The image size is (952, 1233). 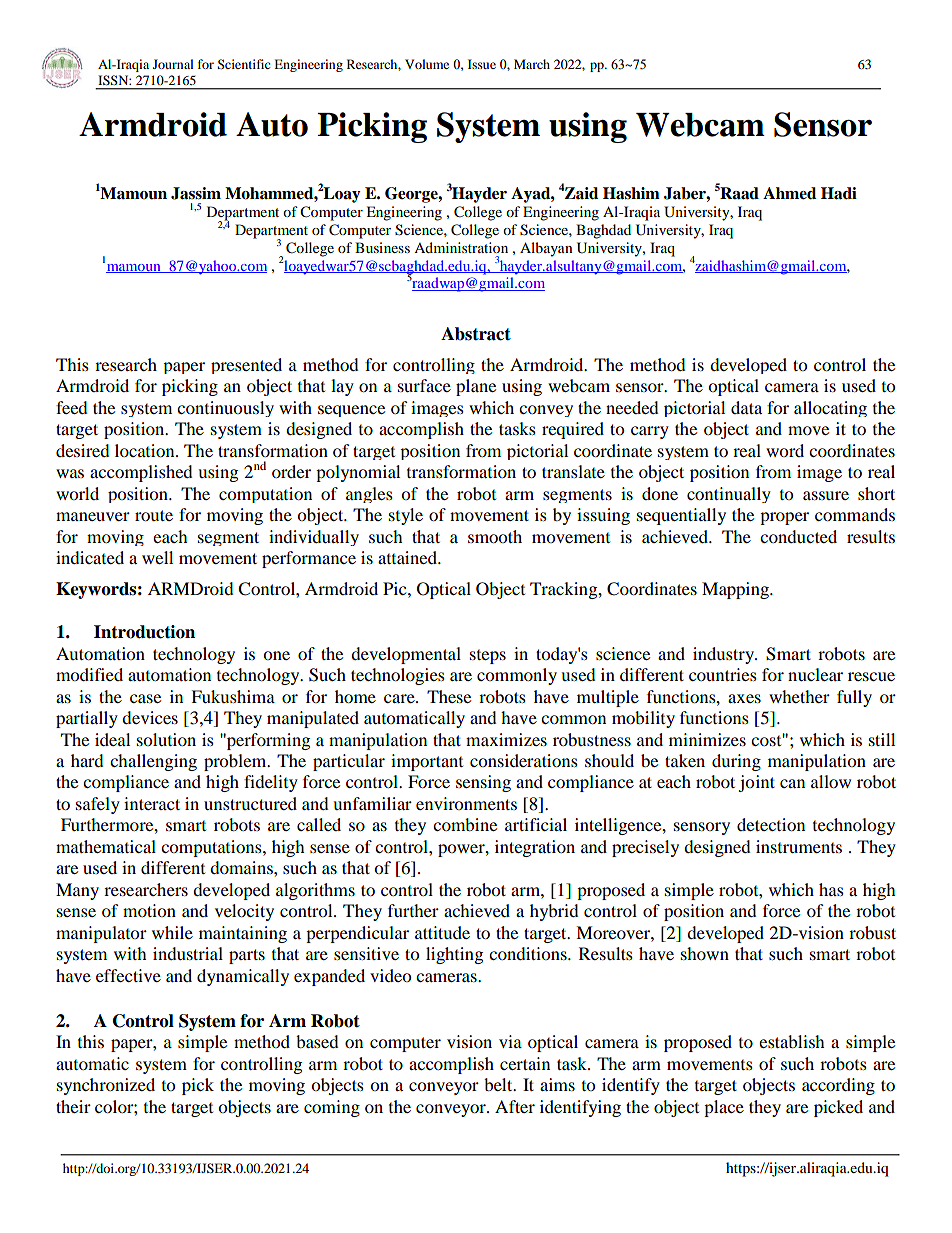 I want to click on Ahmed, so click(x=789, y=193).
